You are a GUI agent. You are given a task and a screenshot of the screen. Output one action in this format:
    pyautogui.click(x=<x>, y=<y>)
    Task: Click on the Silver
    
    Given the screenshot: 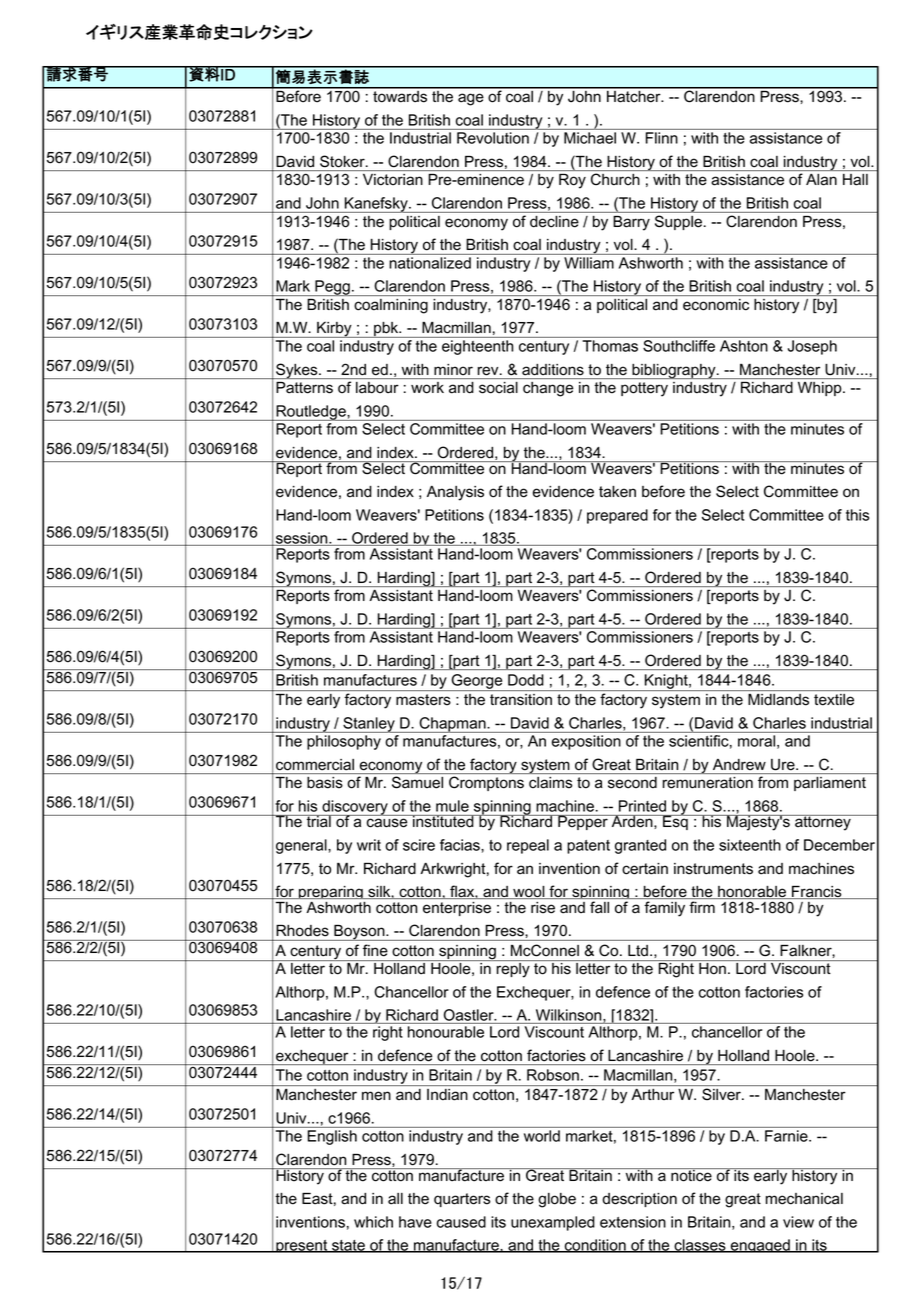 What is the action you would take?
    pyautogui.click(x=722, y=1094)
